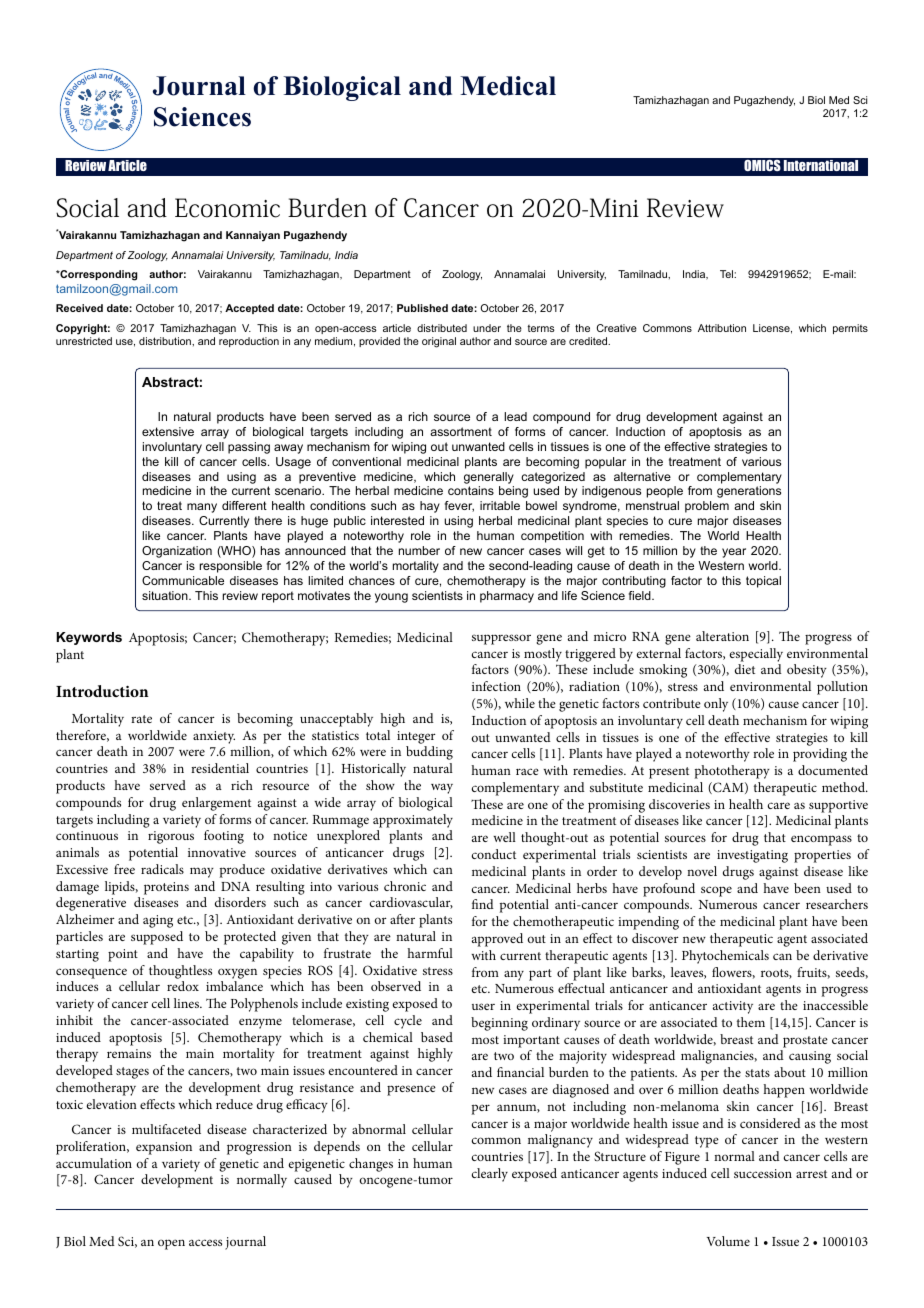  I want to click on only, so click(716, 705).
